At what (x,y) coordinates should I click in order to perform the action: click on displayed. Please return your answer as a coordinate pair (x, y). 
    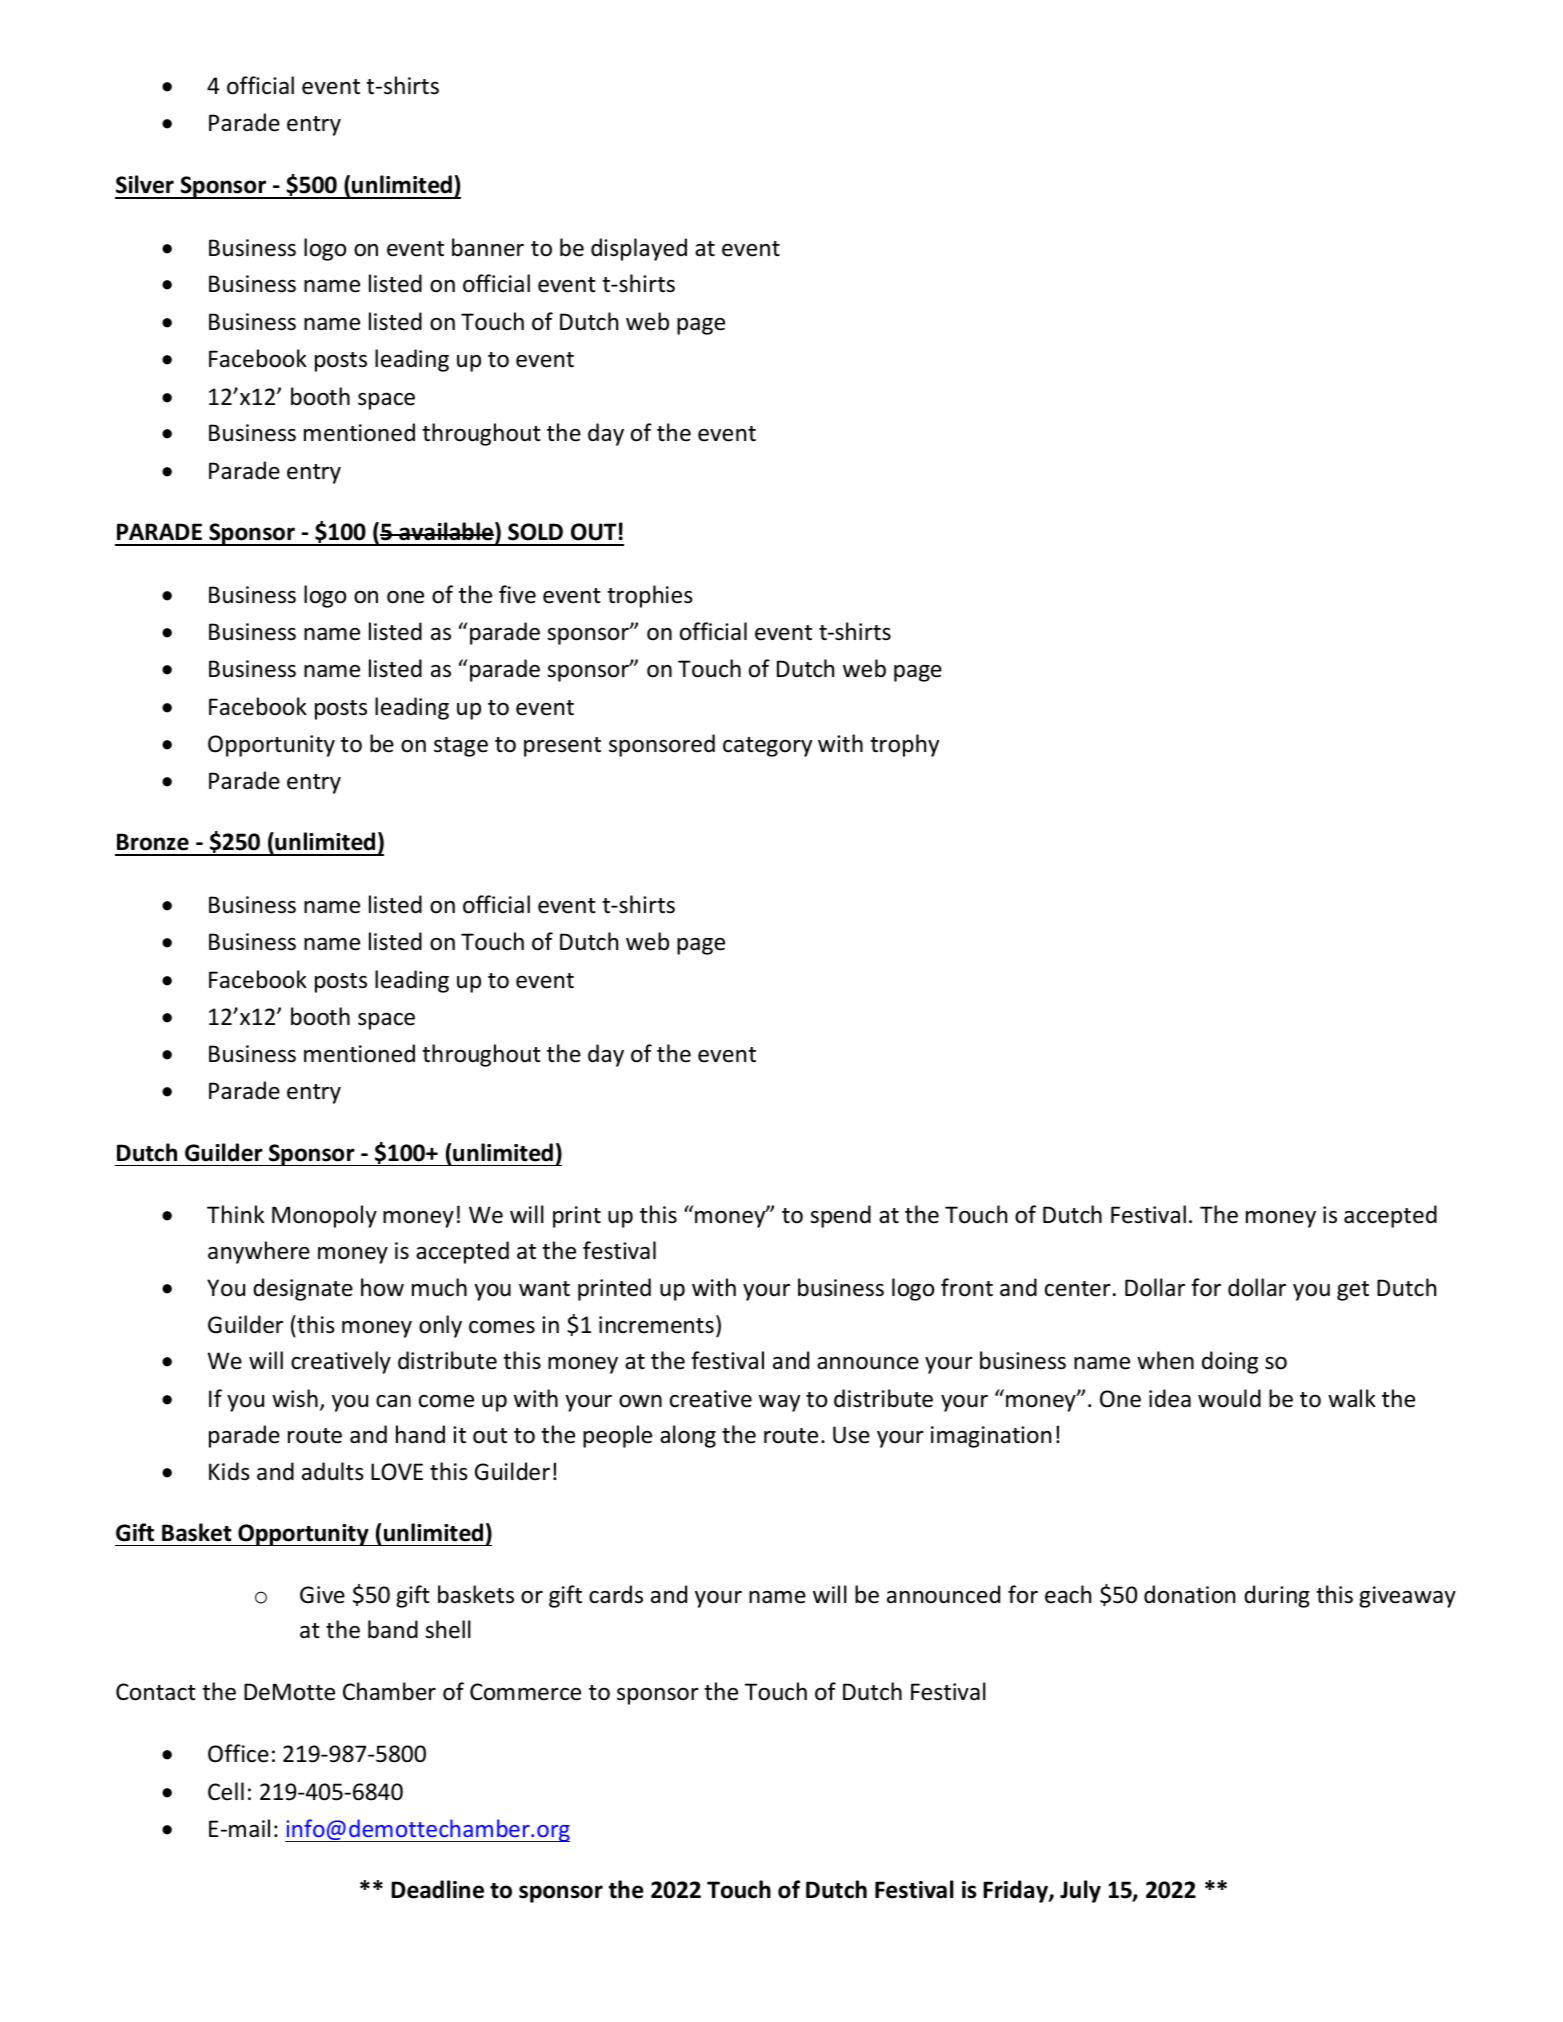
    Looking at the image, I should click on (639, 249).
